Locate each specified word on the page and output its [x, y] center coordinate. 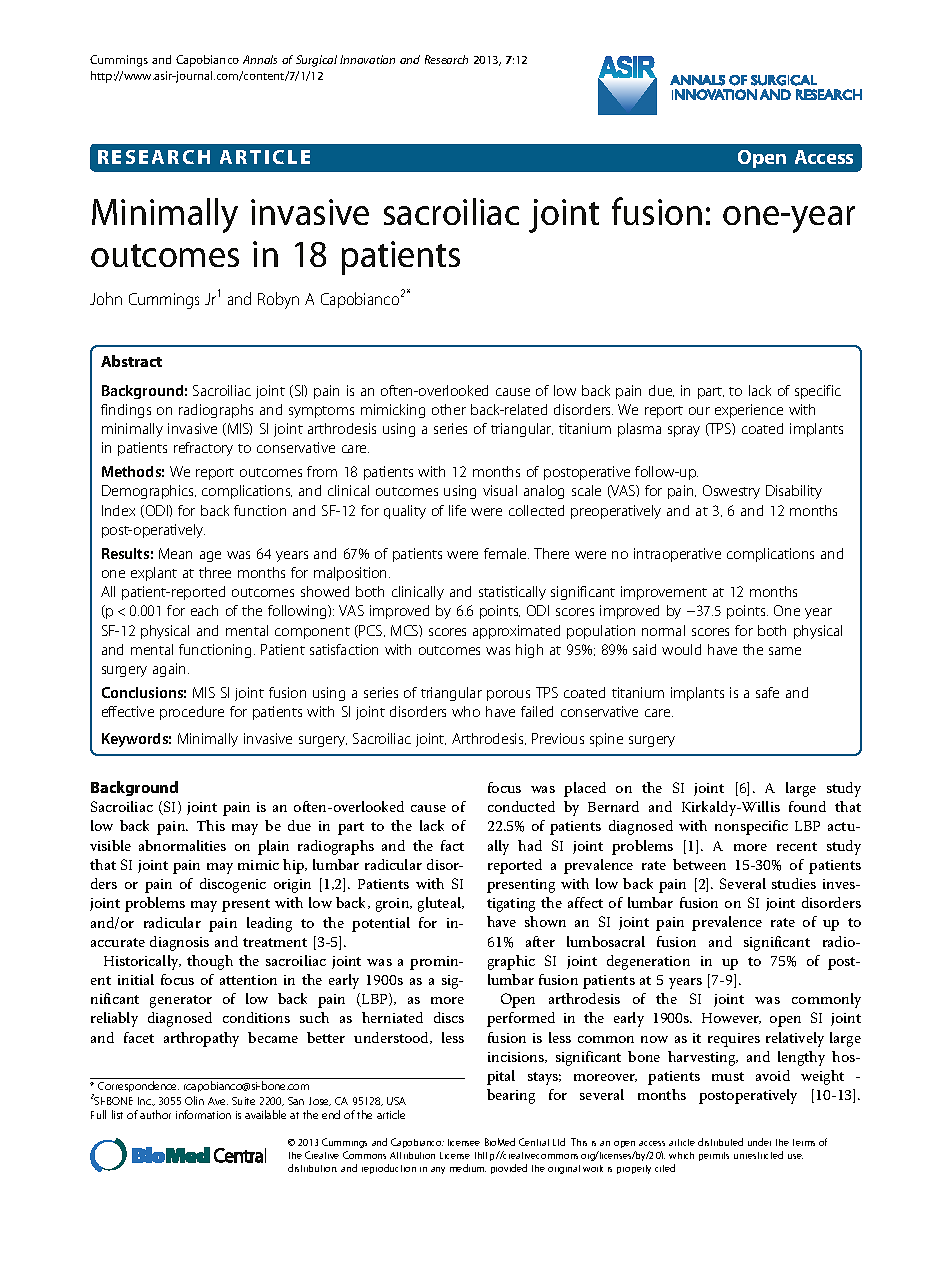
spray [684, 431]
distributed [720, 1142]
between [699, 864]
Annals [260, 59]
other [449, 409]
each [204, 610]
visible [110, 845]
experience [749, 411]
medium [468, 1168]
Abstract [131, 361]
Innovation [367, 59]
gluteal [440, 904]
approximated [516, 632]
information [203, 1114]
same [785, 651]
